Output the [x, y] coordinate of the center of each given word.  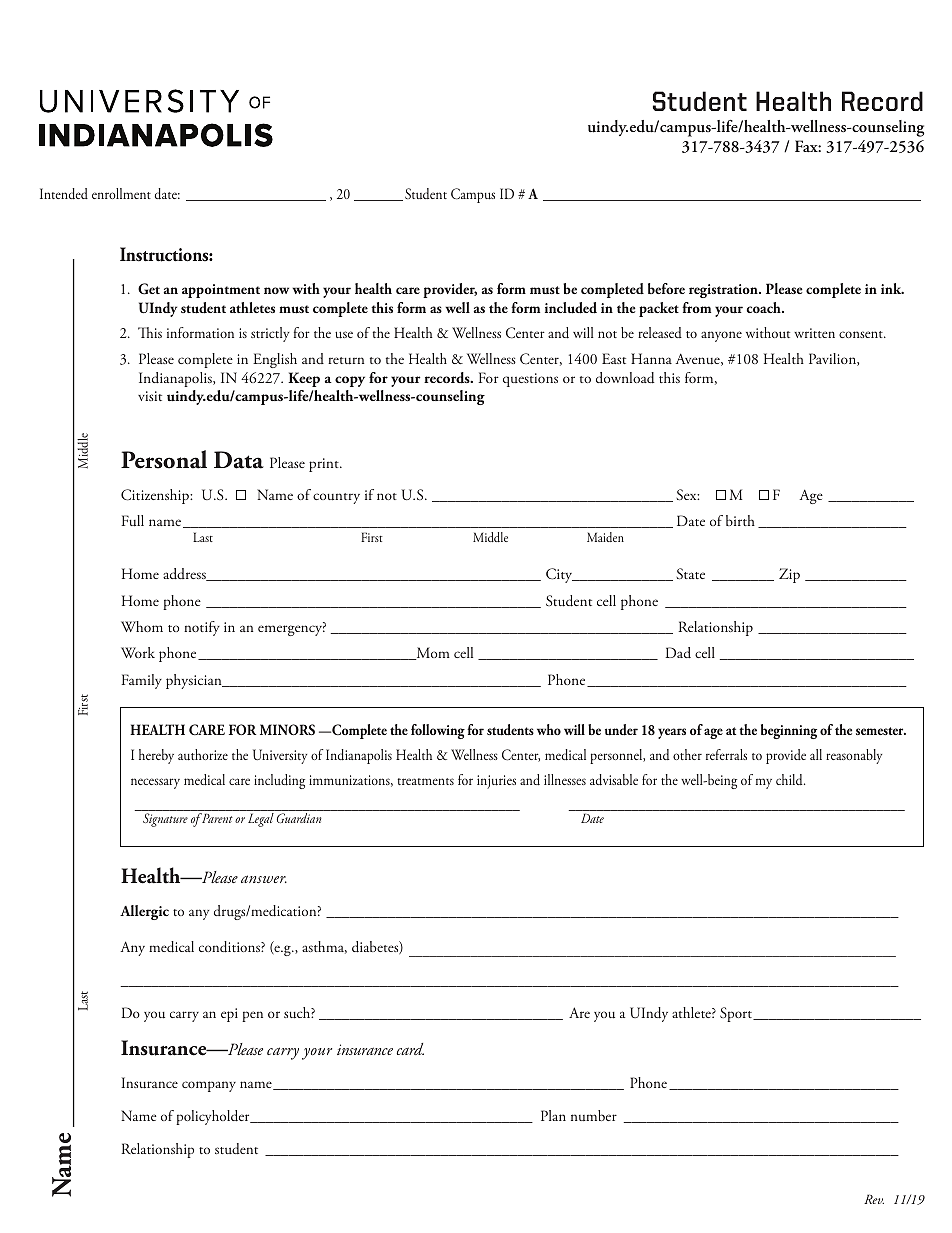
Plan [553, 1115]
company [209, 1086]
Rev [874, 1199]
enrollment [121, 193]
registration [724, 291]
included [571, 308]
